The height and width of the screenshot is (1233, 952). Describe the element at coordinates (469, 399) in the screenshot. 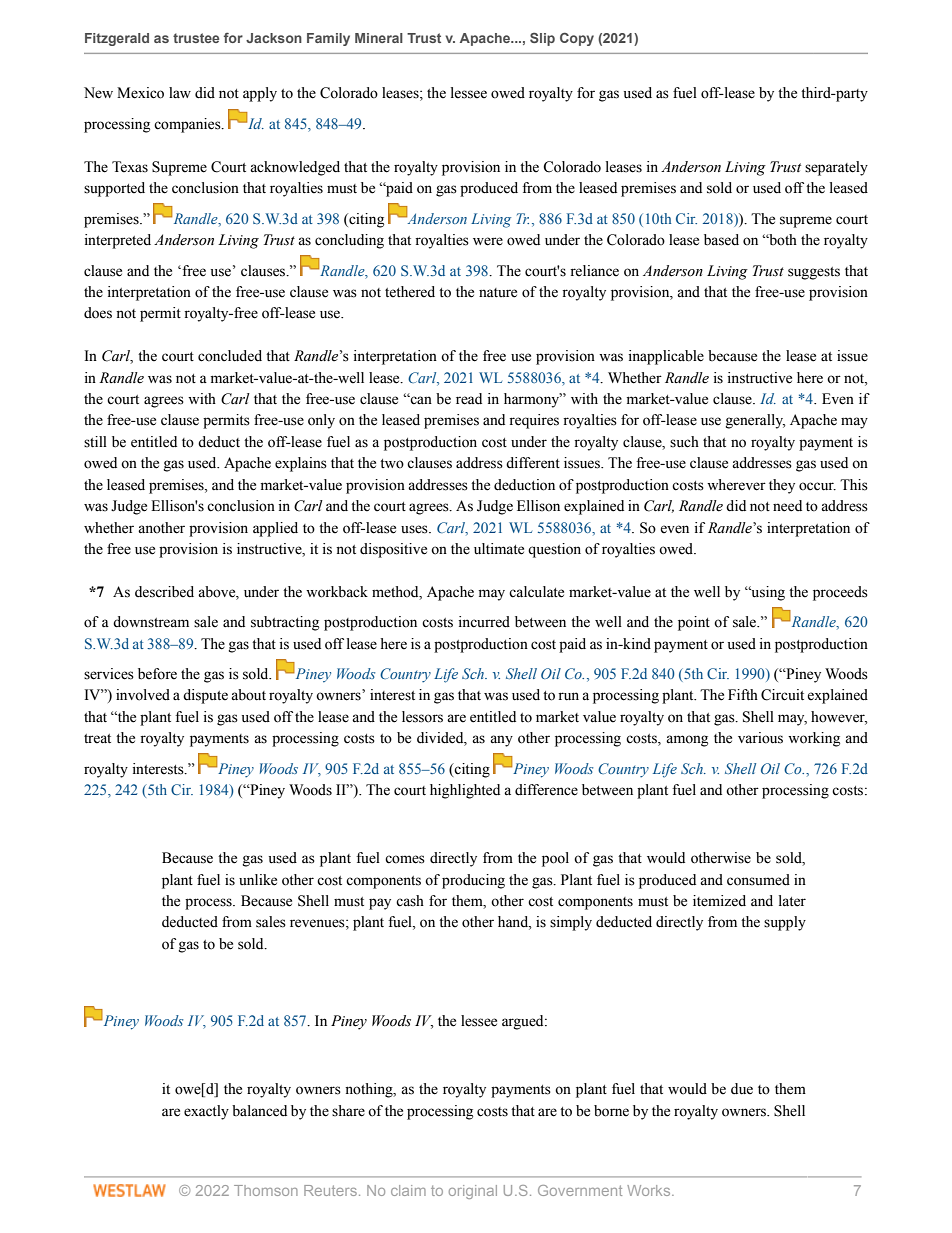

I see `read` at that location.
